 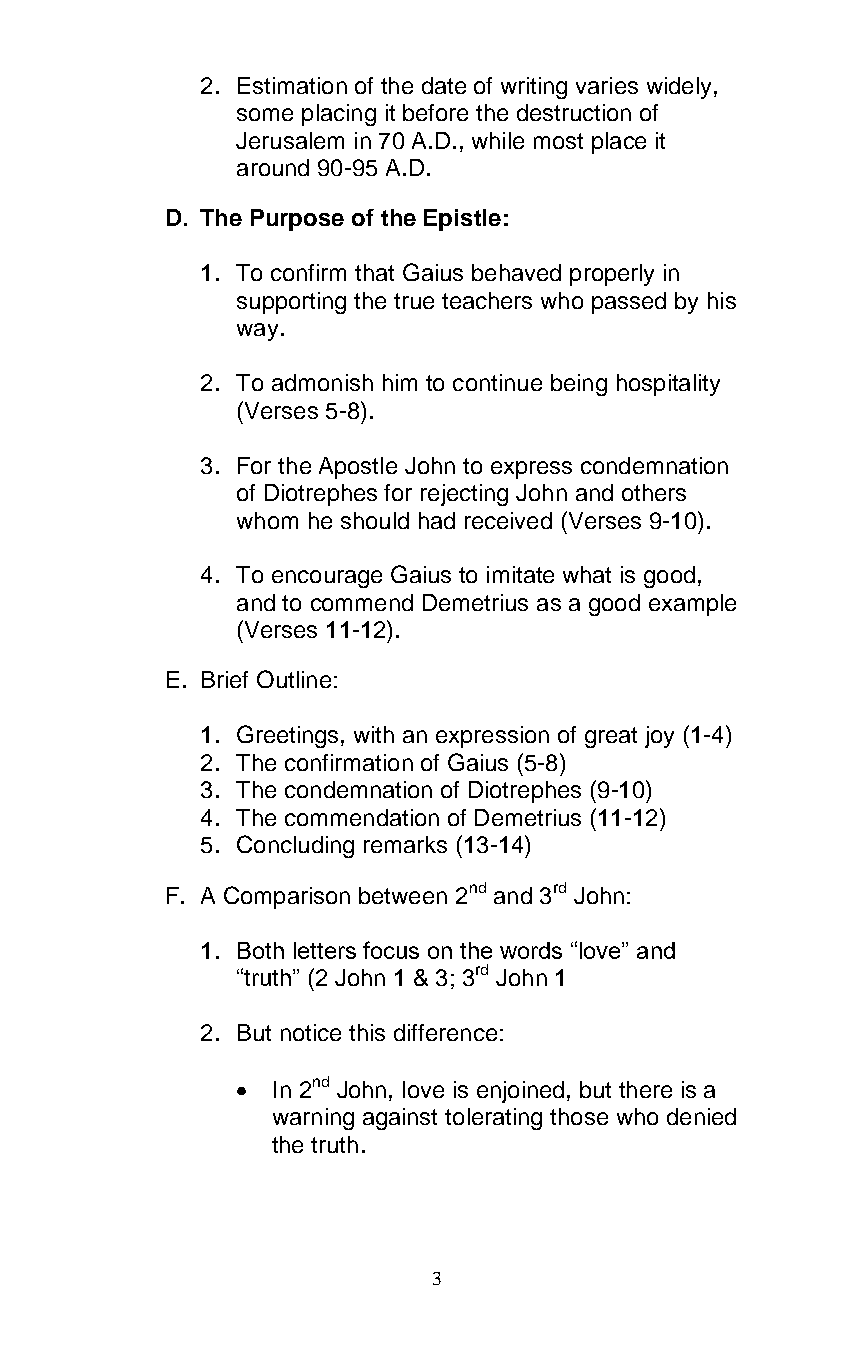 What do you see at coordinates (619, 143) in the document?
I see `place` at bounding box center [619, 143].
